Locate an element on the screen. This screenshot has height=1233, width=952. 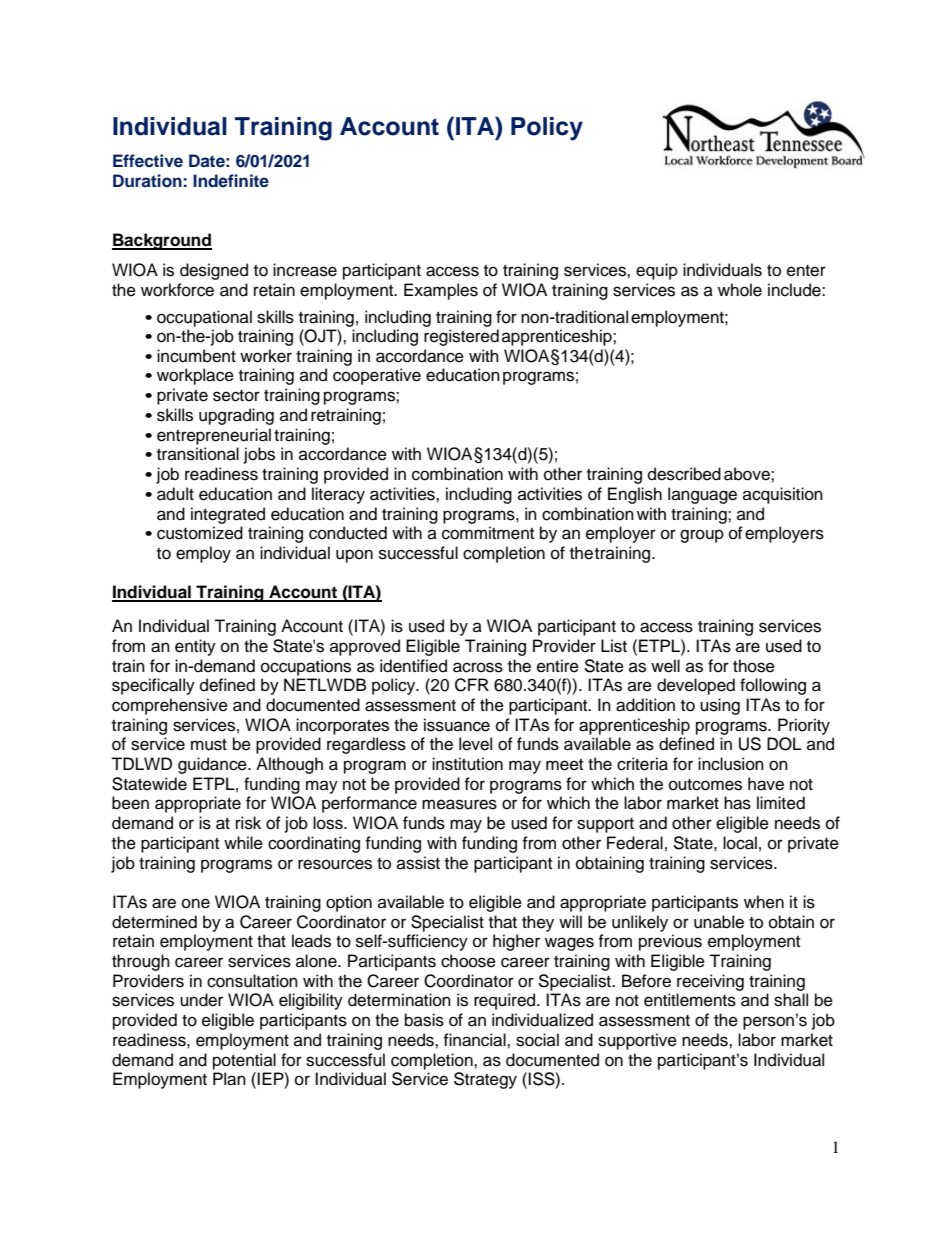
commitment is located at coordinates (488, 533).
